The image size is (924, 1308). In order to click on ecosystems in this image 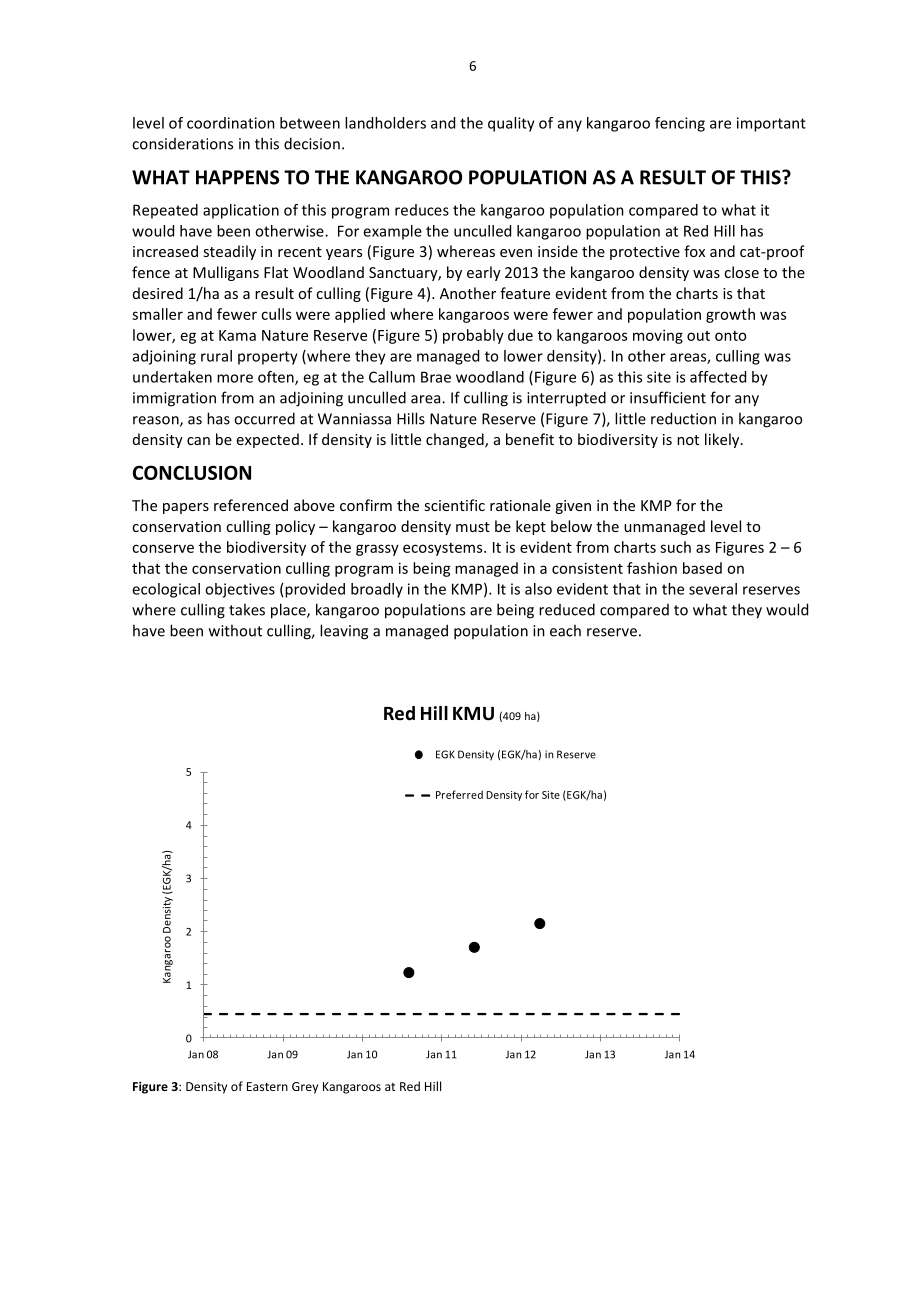, I will do `click(444, 549)`.
